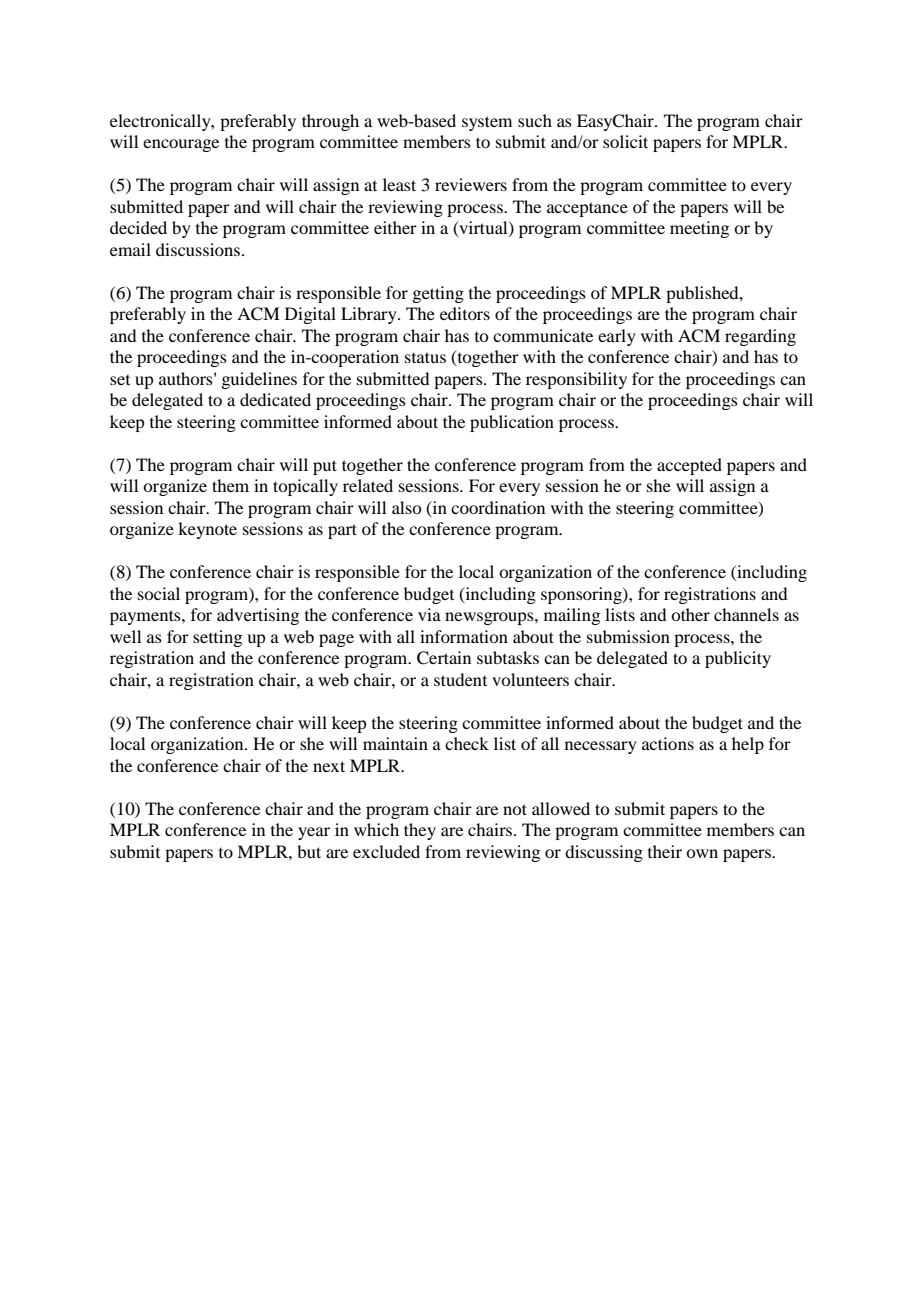  I want to click on system, so click(487, 123).
